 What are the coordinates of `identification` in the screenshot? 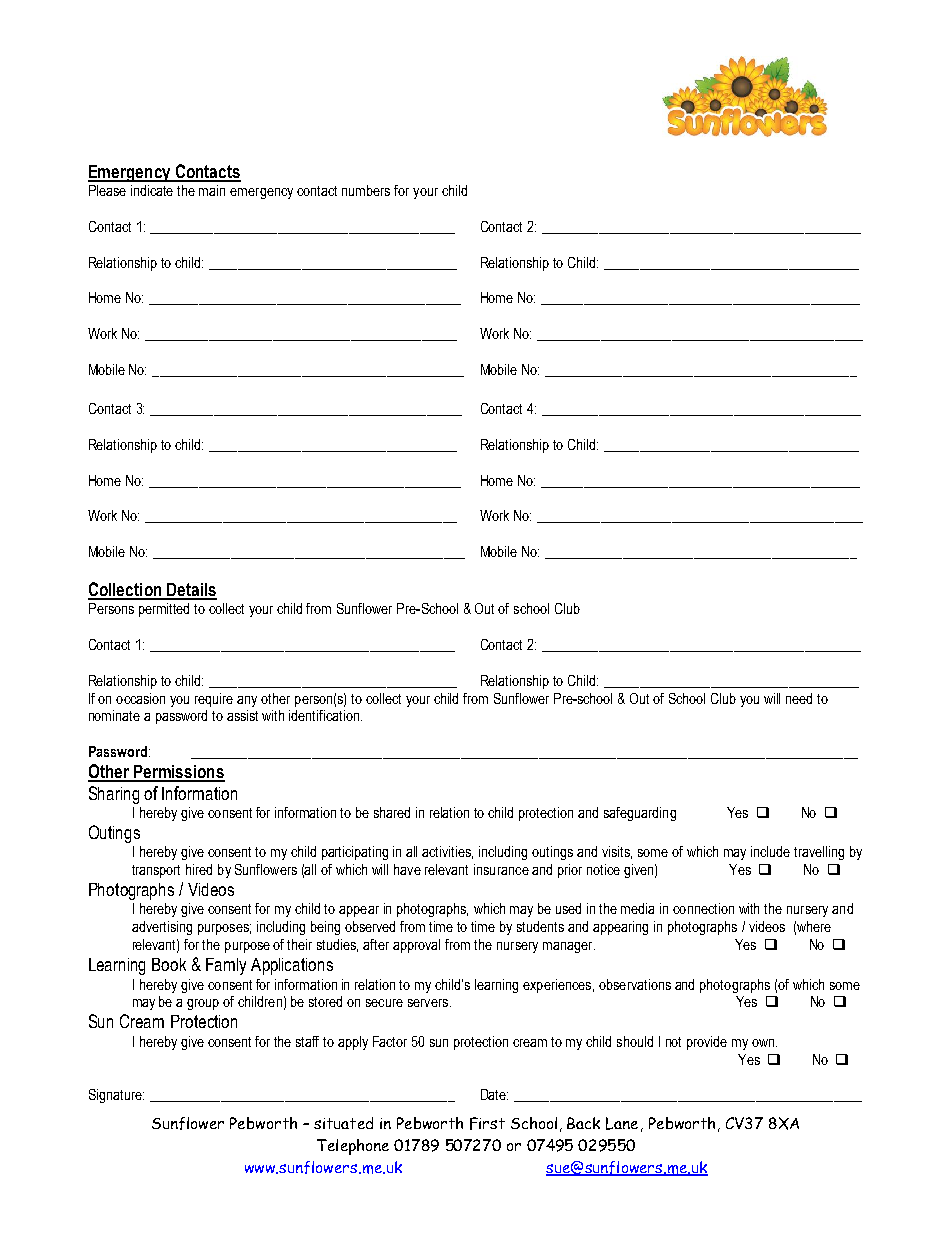 It's located at (325, 715).
